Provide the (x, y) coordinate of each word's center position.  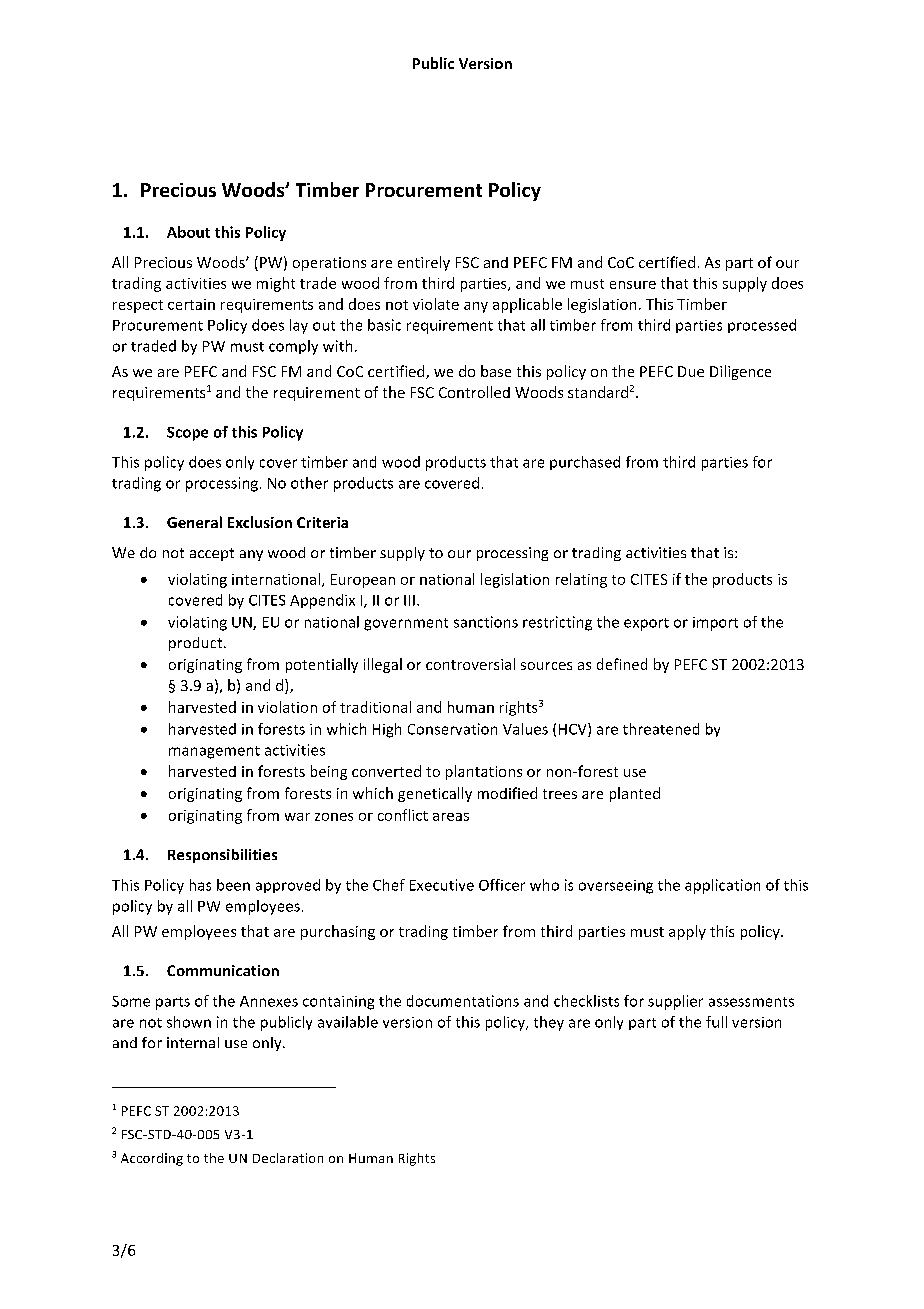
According (152, 1159)
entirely (424, 263)
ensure (633, 285)
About (188, 232)
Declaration (288, 1158)
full (716, 1022)
